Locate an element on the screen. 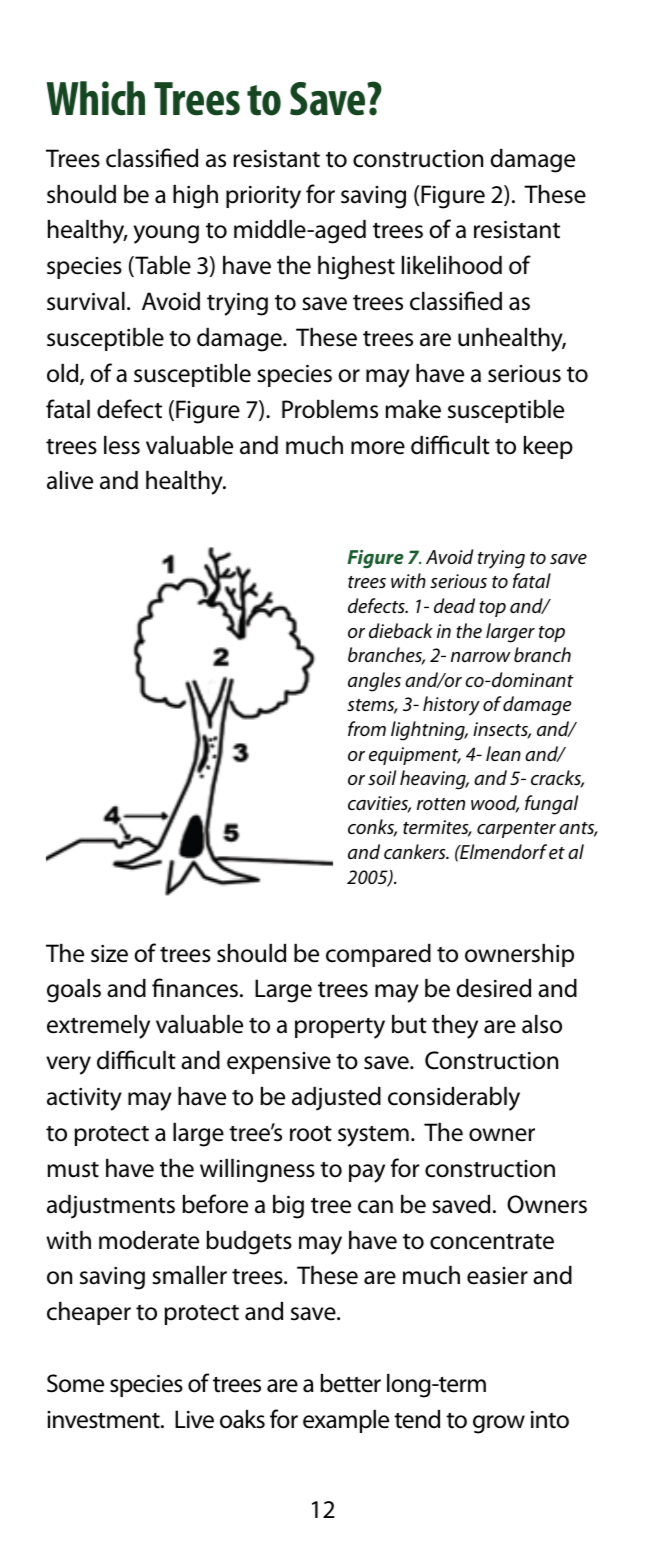  desired is located at coordinates (493, 988).
